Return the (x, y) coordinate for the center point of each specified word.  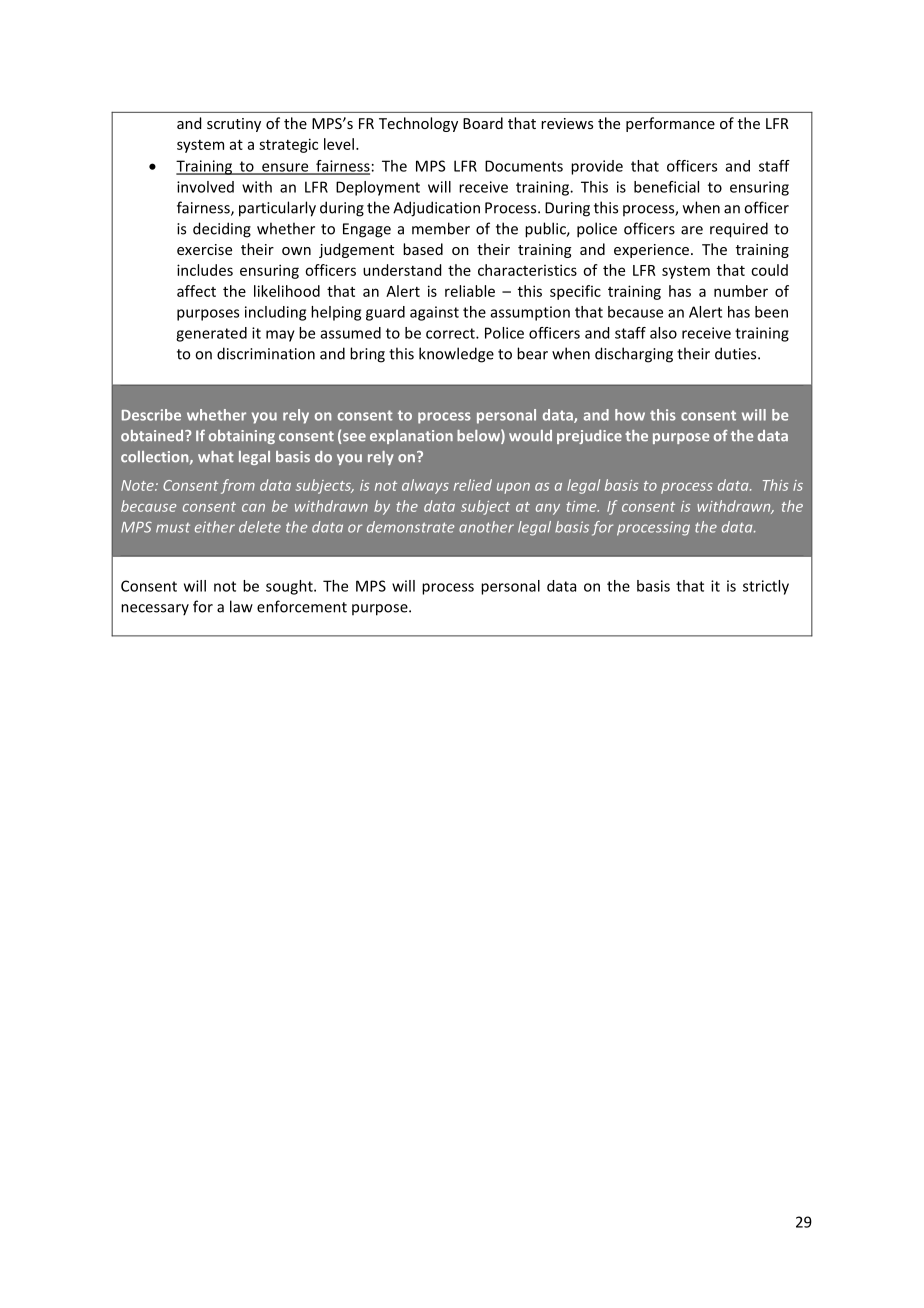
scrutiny (234, 125)
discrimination (266, 353)
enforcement (302, 606)
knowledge (456, 355)
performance (670, 124)
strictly (766, 587)
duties (737, 353)
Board (483, 123)
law (241, 606)
